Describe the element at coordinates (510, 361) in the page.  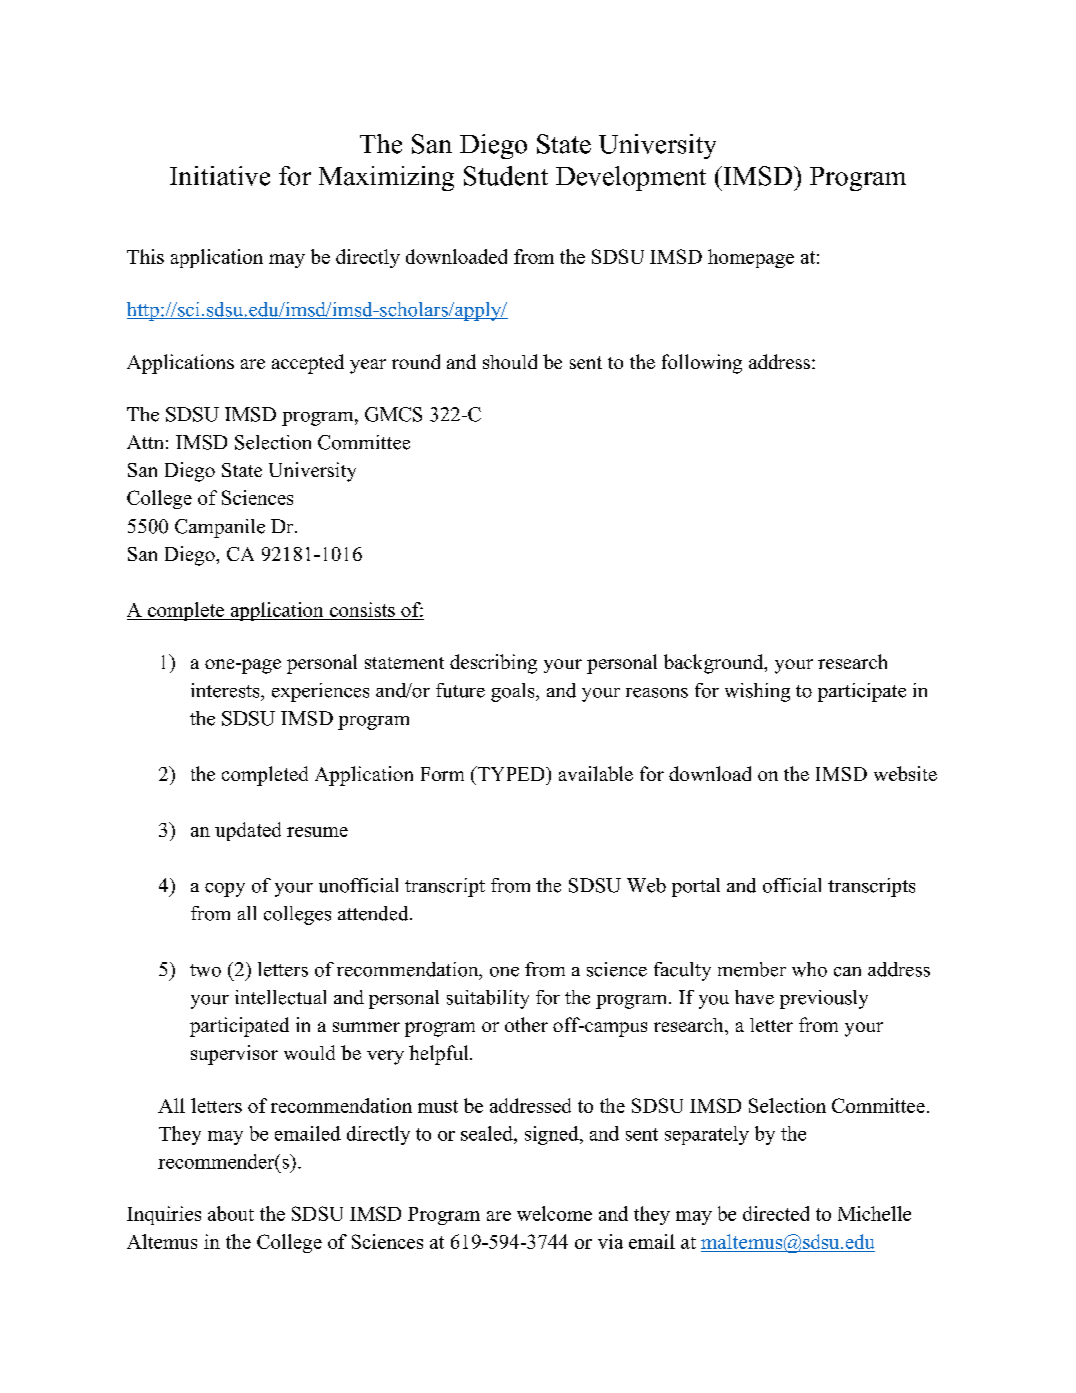
I see `should` at that location.
